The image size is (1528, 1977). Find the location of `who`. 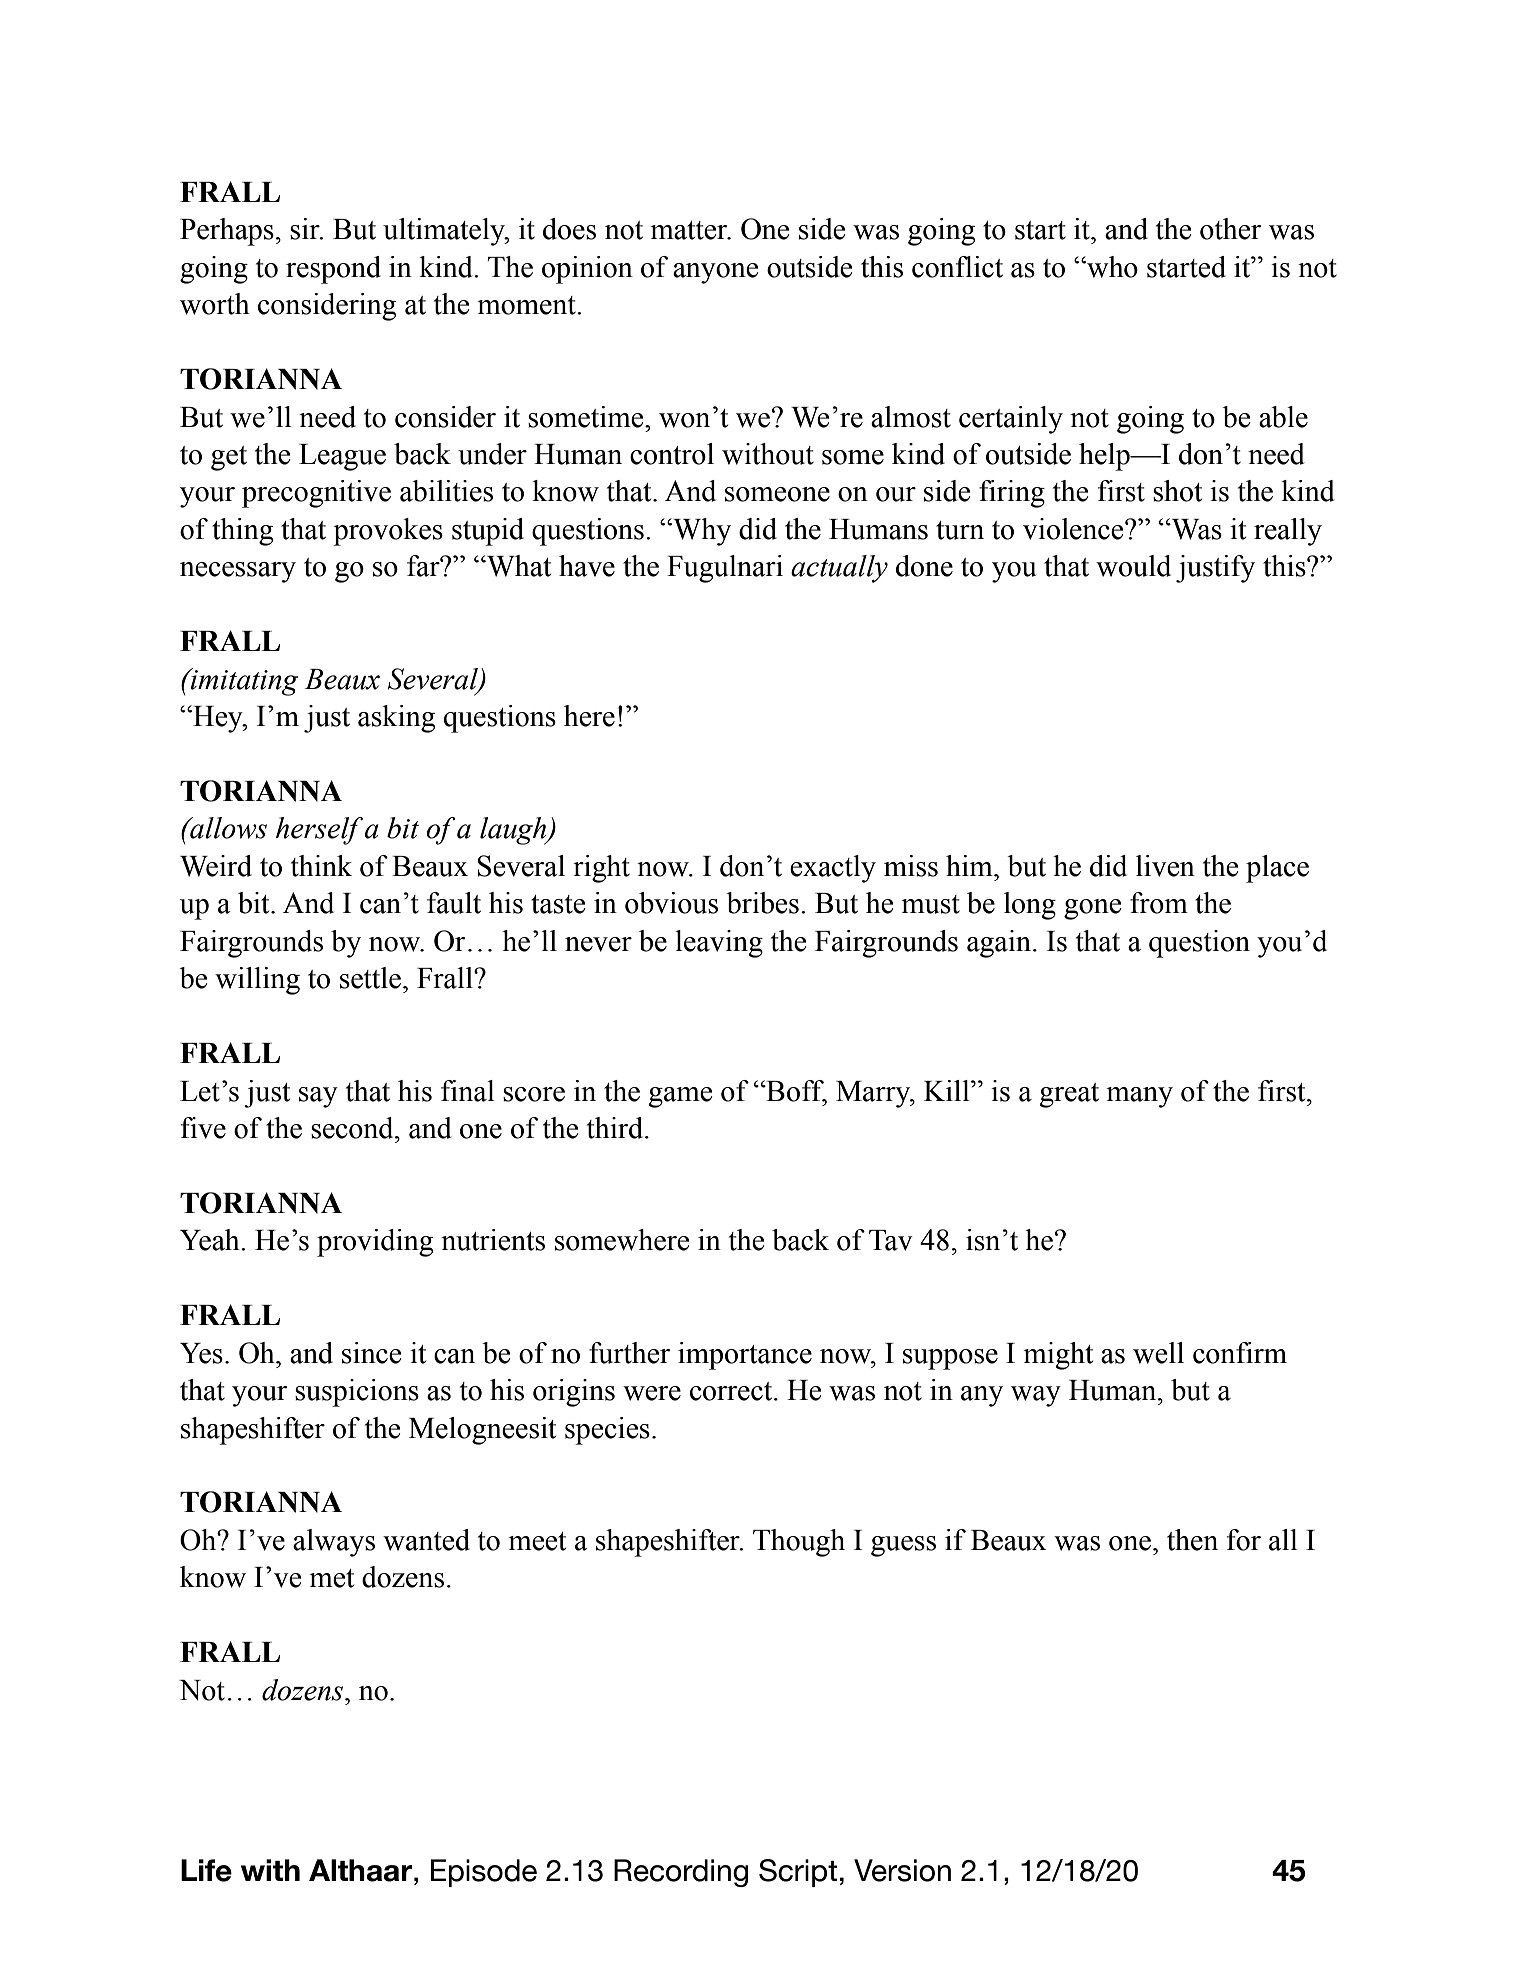

who is located at coordinates (1111, 267).
